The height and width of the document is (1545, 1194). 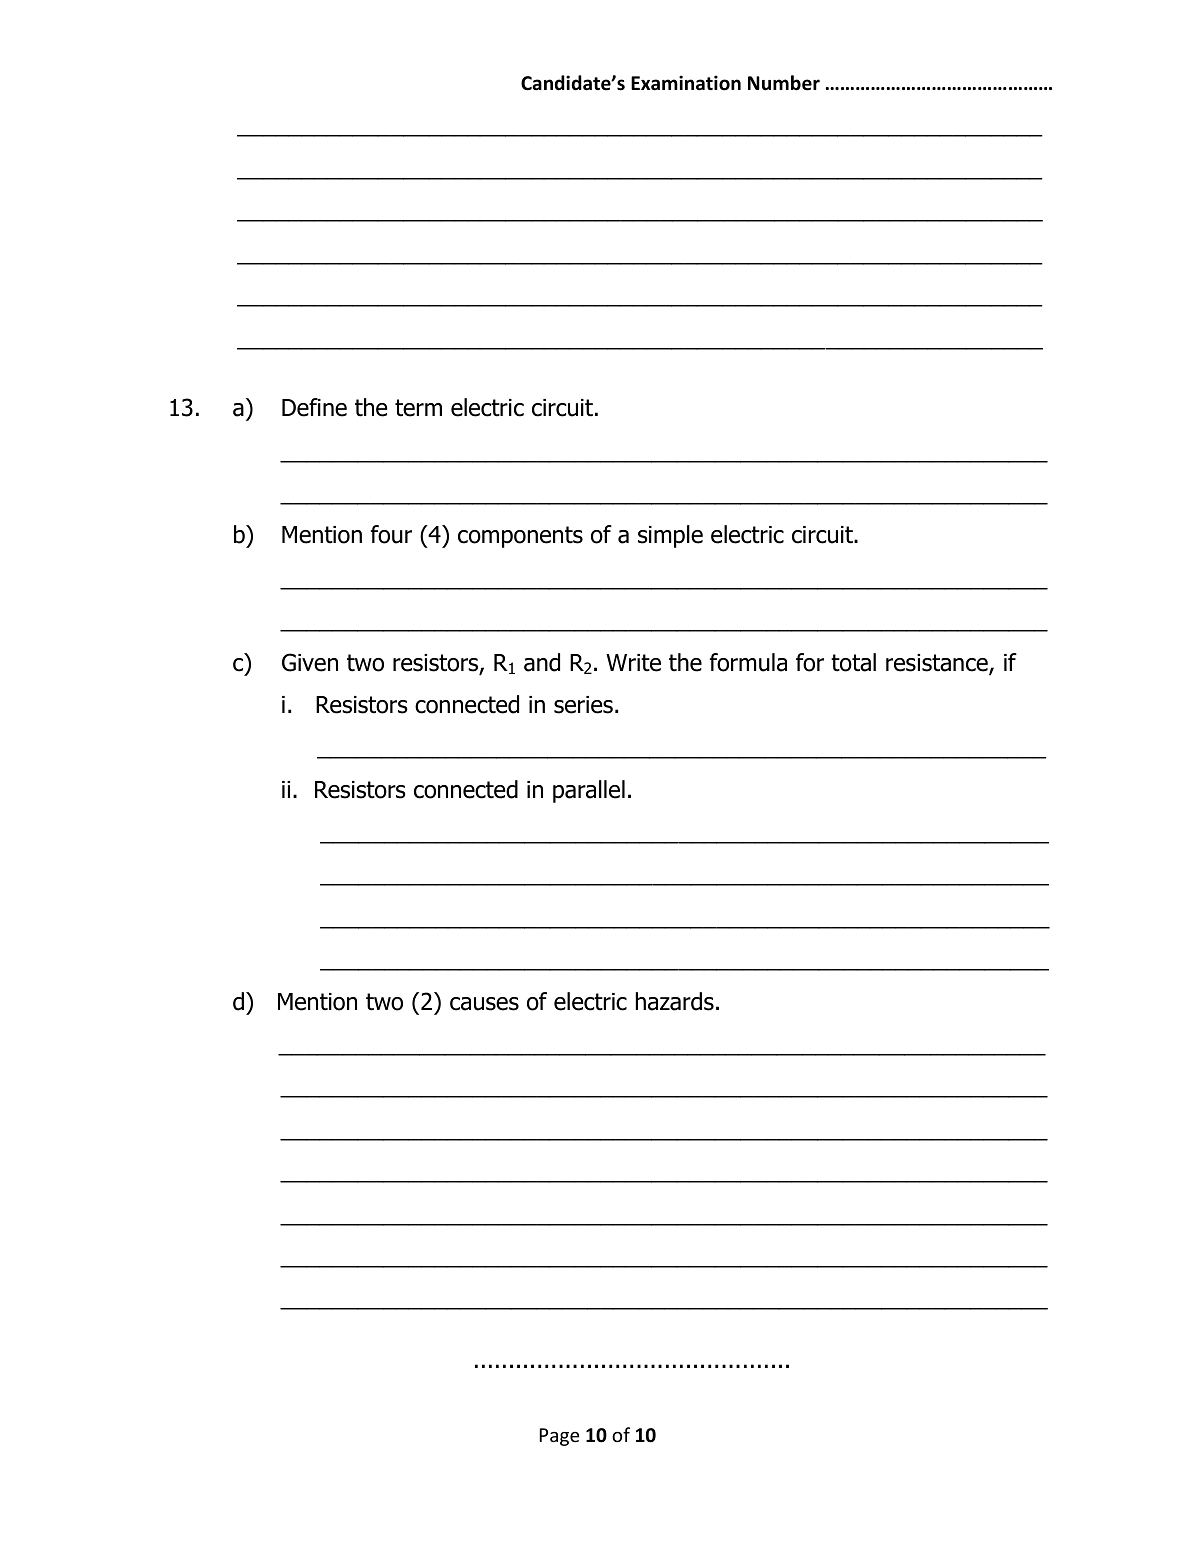 What do you see at coordinates (670, 536) in the document?
I see `simple` at bounding box center [670, 536].
